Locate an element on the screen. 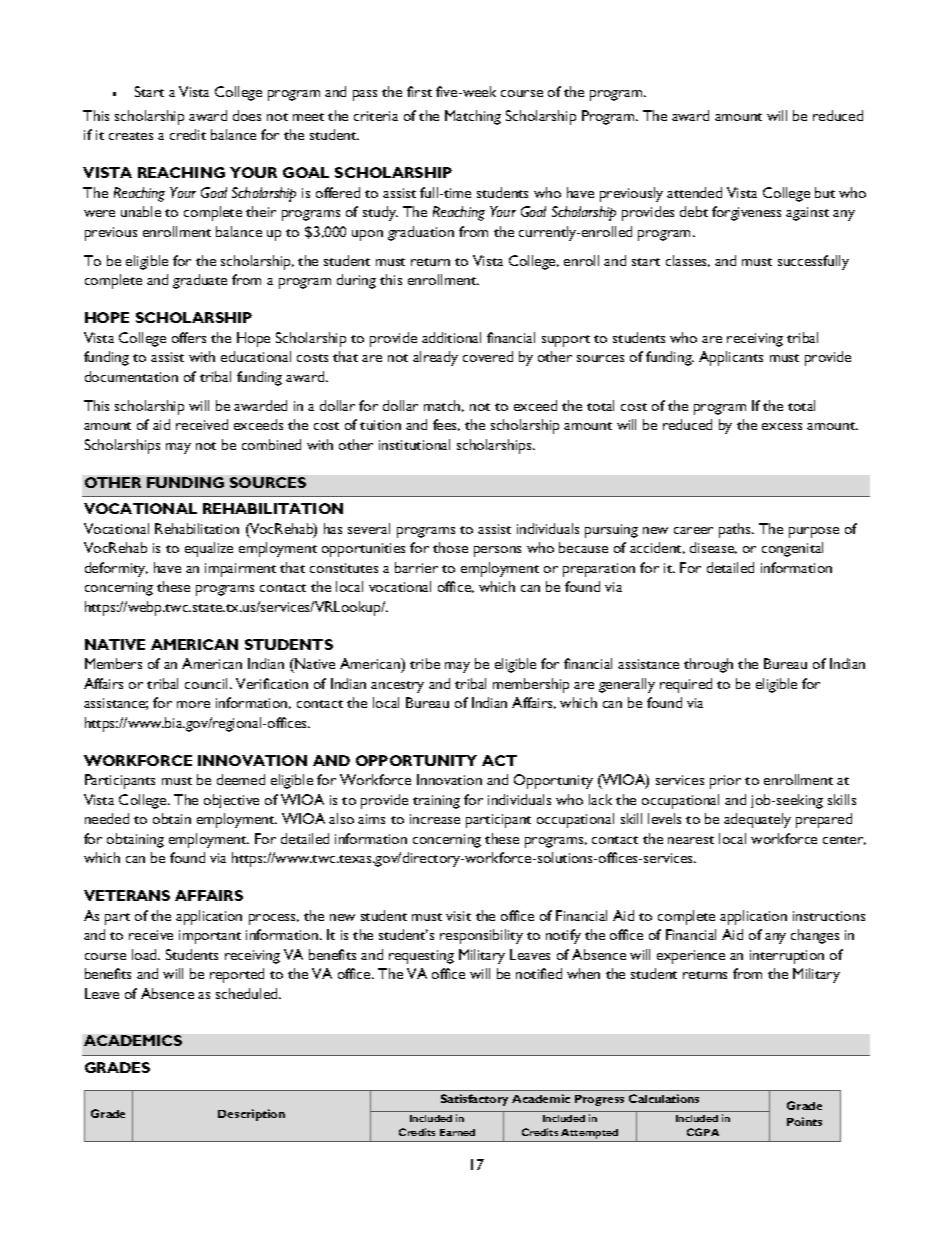  tribe is located at coordinates (425, 663).
